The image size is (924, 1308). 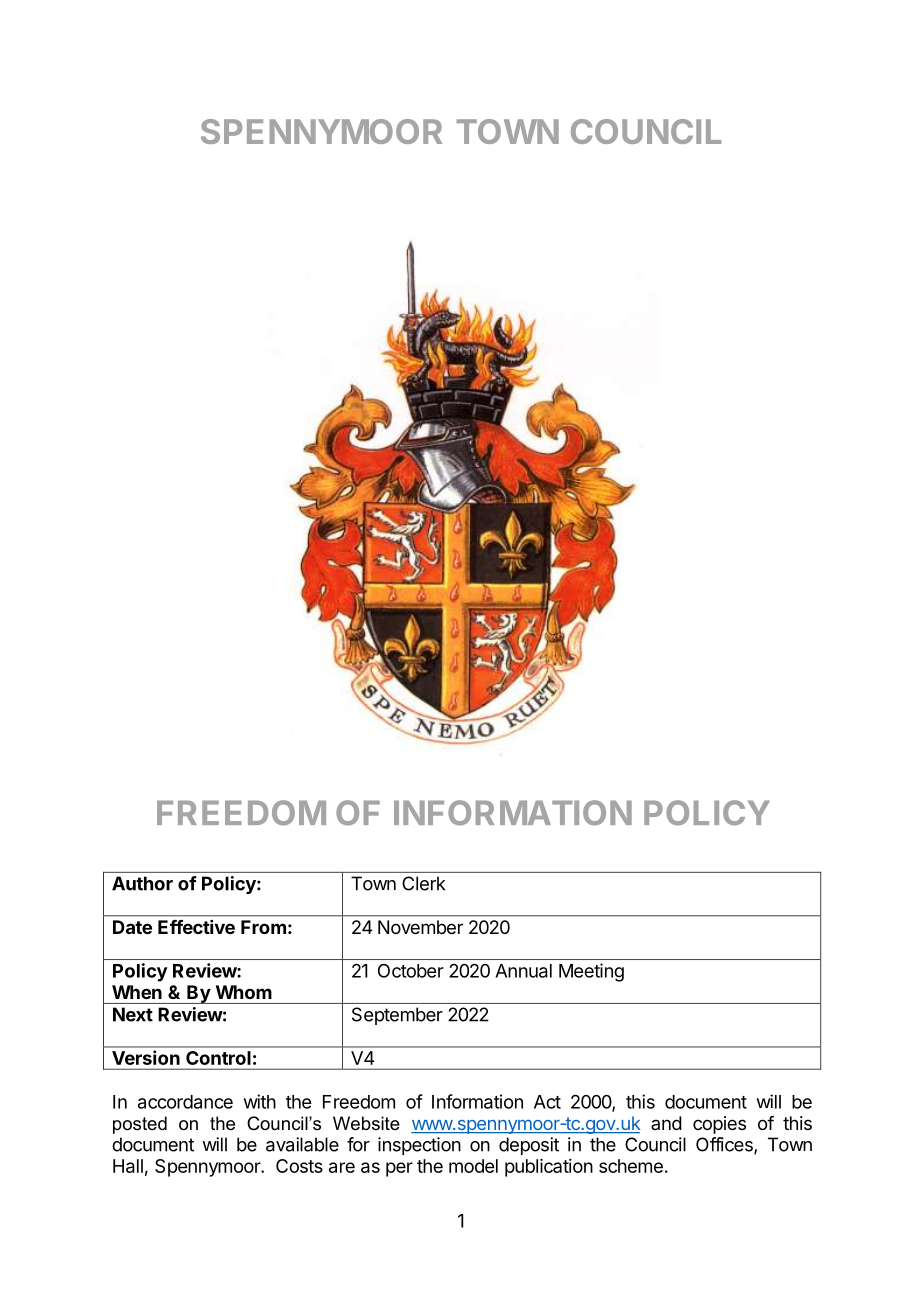 I want to click on Author, so click(x=142, y=883).
